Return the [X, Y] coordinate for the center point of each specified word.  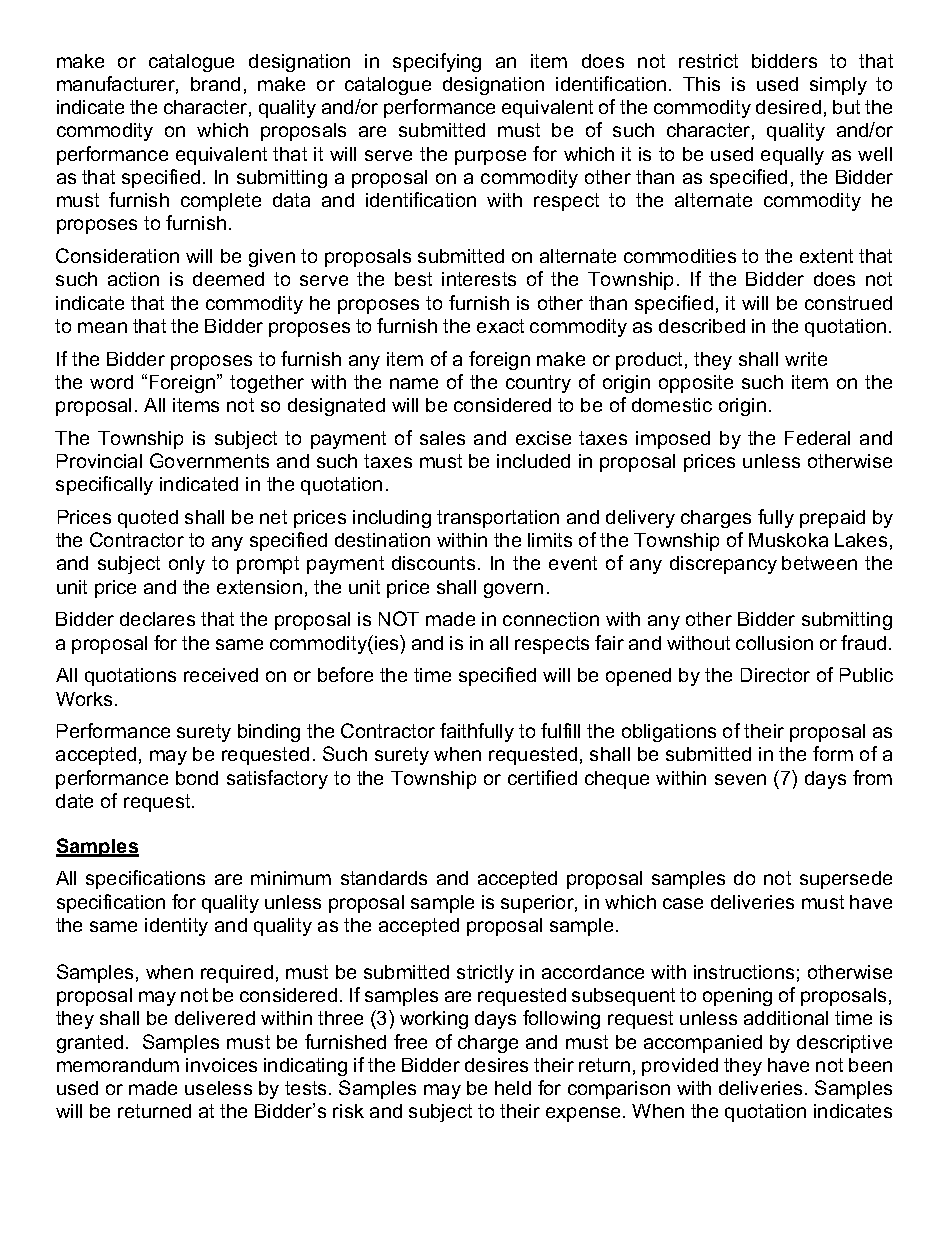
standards [384, 878]
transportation [498, 519]
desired [788, 107]
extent [826, 256]
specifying [437, 62]
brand [215, 84]
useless [218, 1088]
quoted [148, 519]
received [221, 675]
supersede [846, 880]
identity [176, 927]
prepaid [832, 519]
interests [479, 279]
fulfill [560, 730]
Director [775, 675]
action [133, 279]
